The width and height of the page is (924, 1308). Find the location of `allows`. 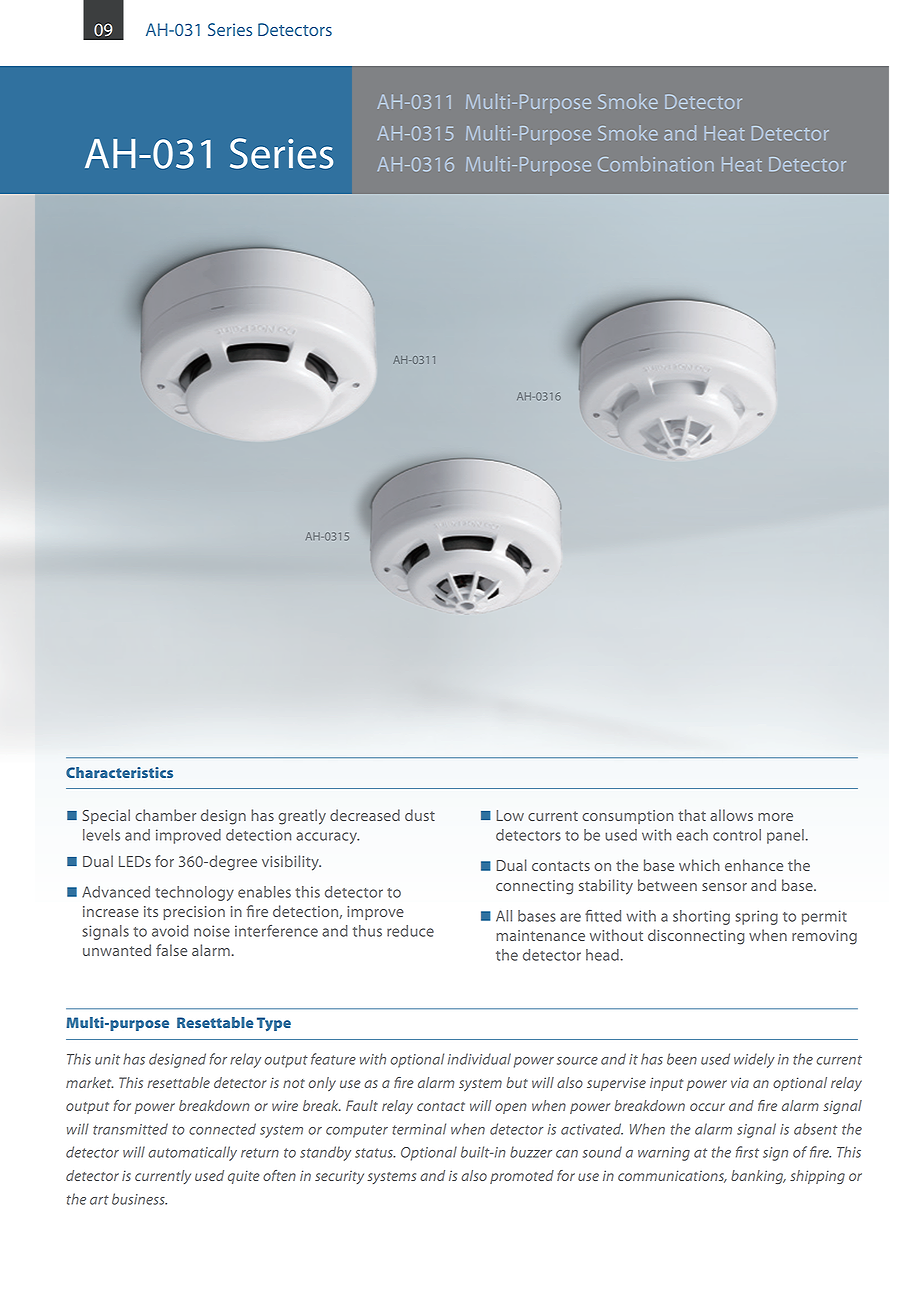

allows is located at coordinates (731, 815).
